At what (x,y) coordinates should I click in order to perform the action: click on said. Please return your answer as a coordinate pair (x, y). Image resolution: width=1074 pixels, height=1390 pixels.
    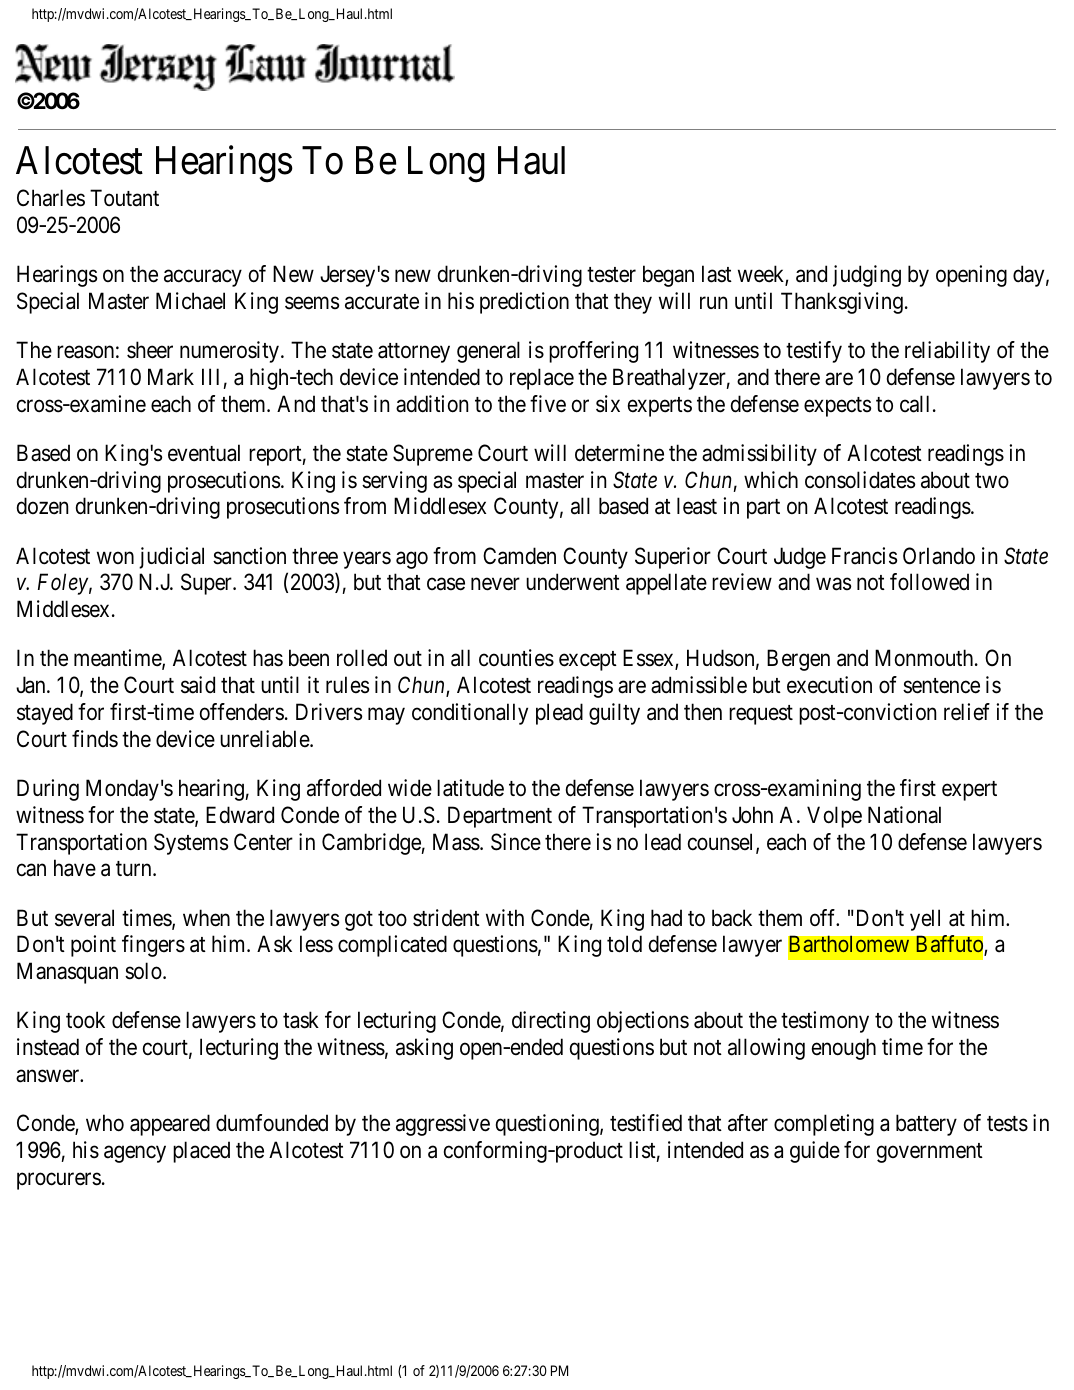
    Looking at the image, I should click on (198, 685).
